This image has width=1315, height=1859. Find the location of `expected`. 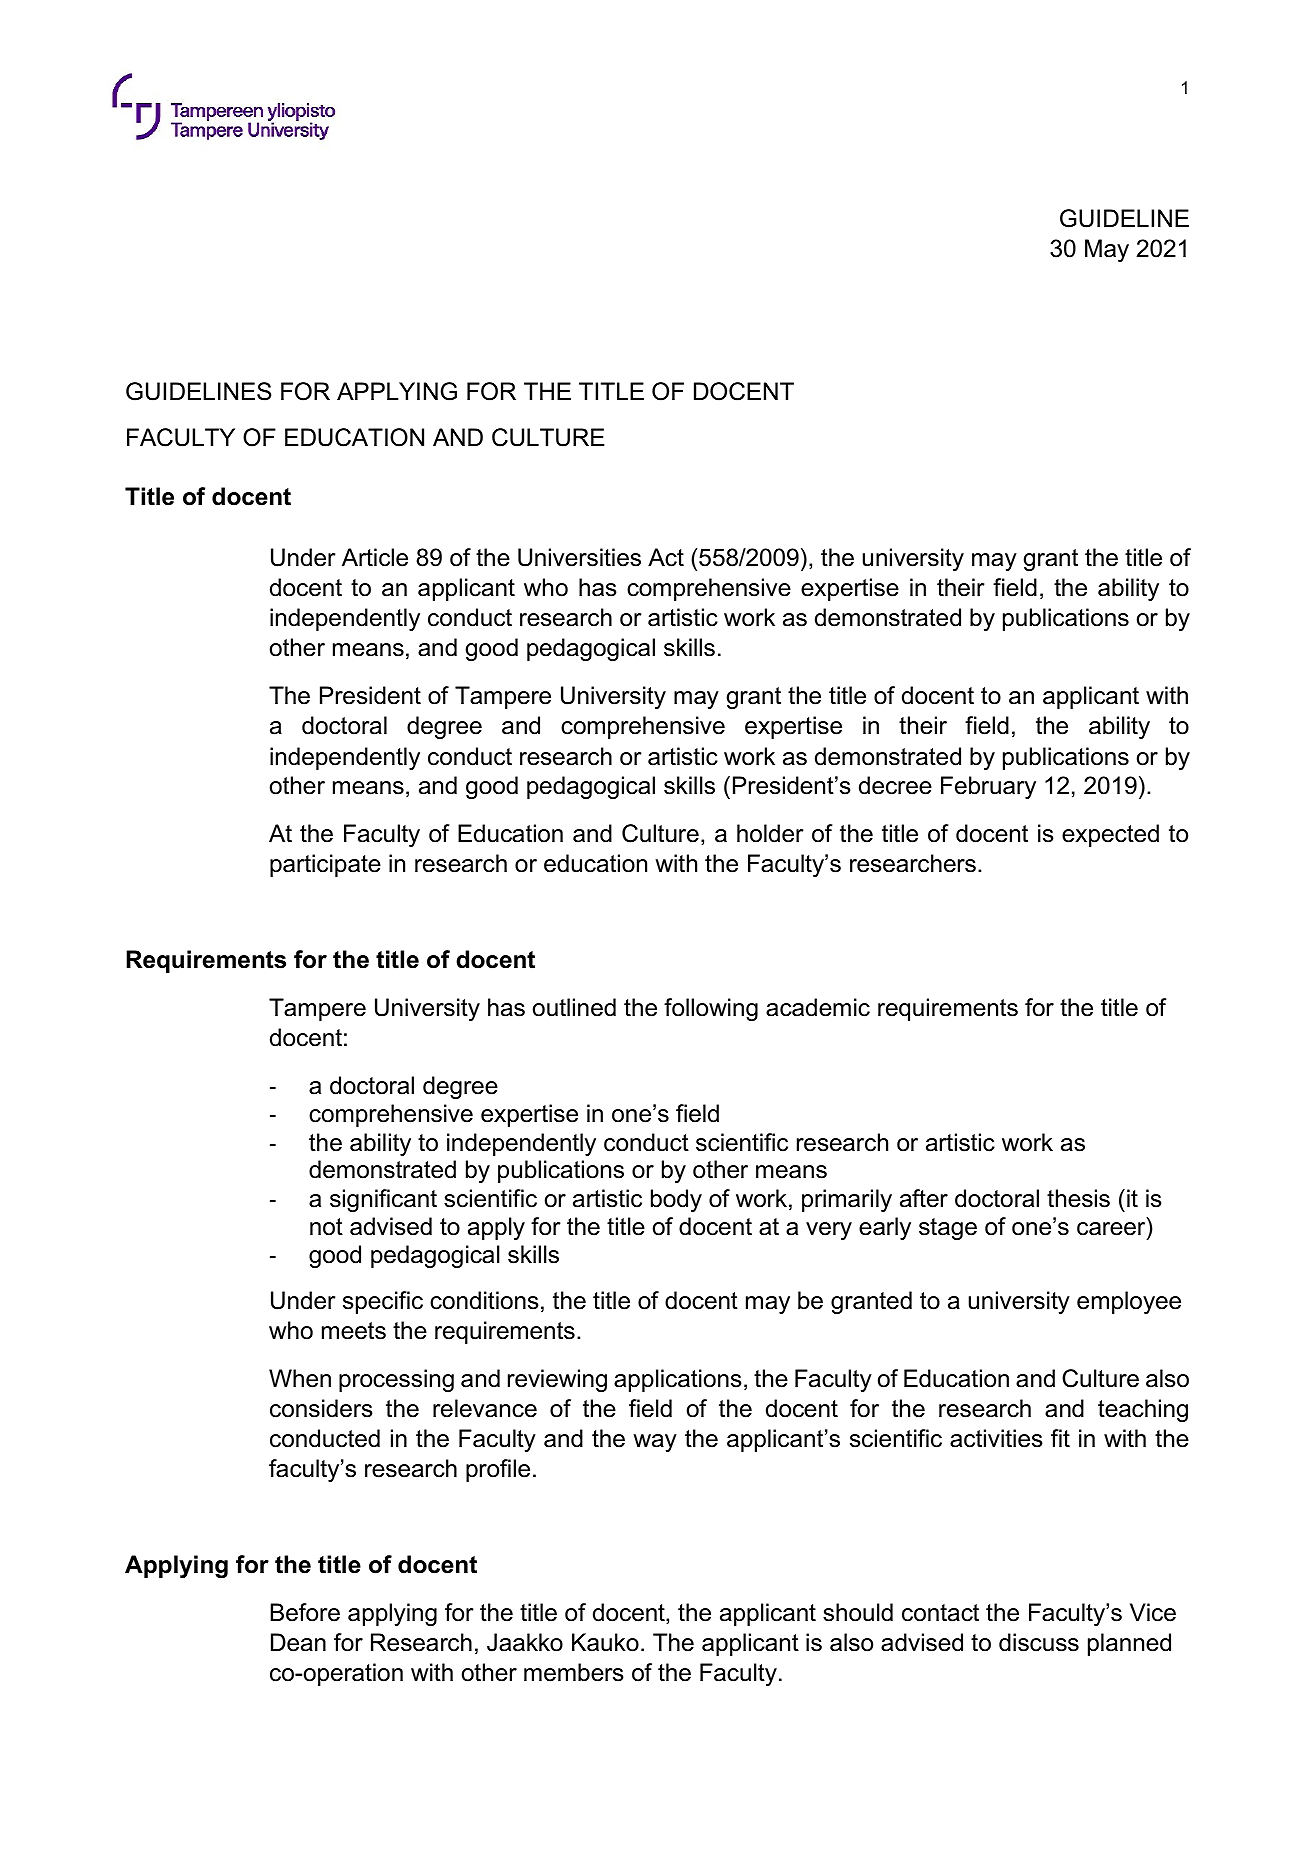

expected is located at coordinates (1110, 835).
